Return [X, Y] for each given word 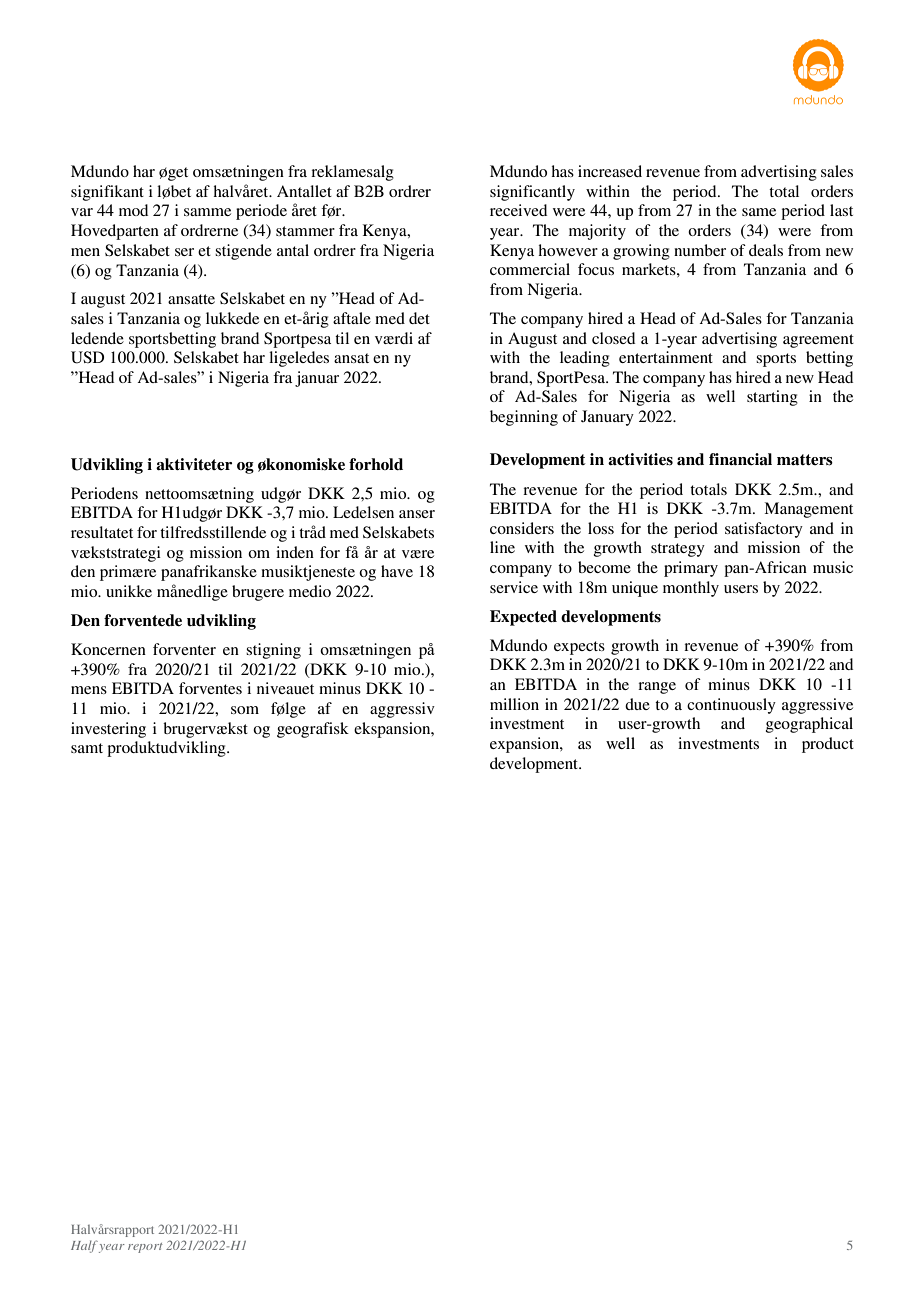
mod [133, 210]
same [759, 212]
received [518, 210]
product [828, 745]
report [145, 1248]
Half [84, 1246]
